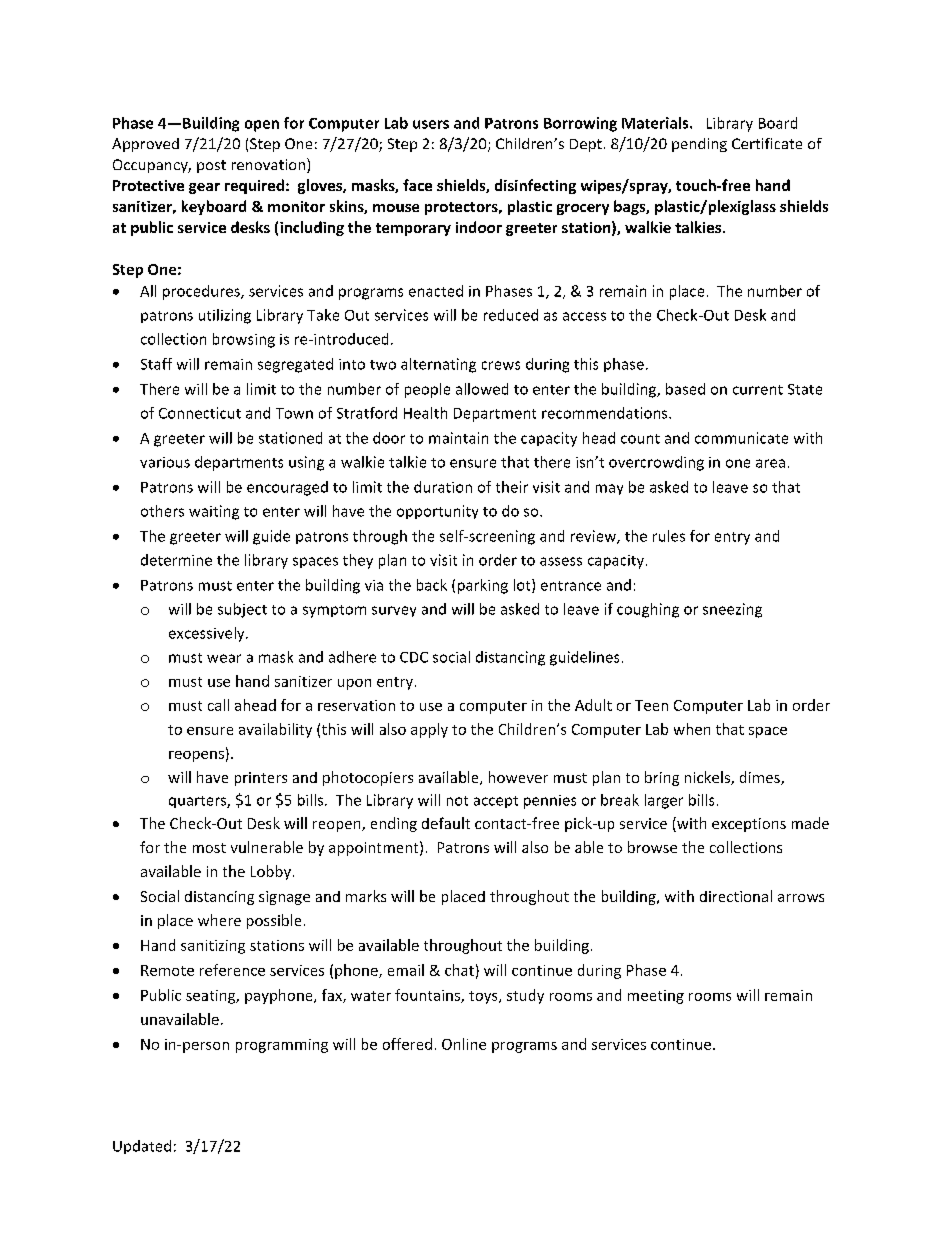  I want to click on users, so click(431, 124).
